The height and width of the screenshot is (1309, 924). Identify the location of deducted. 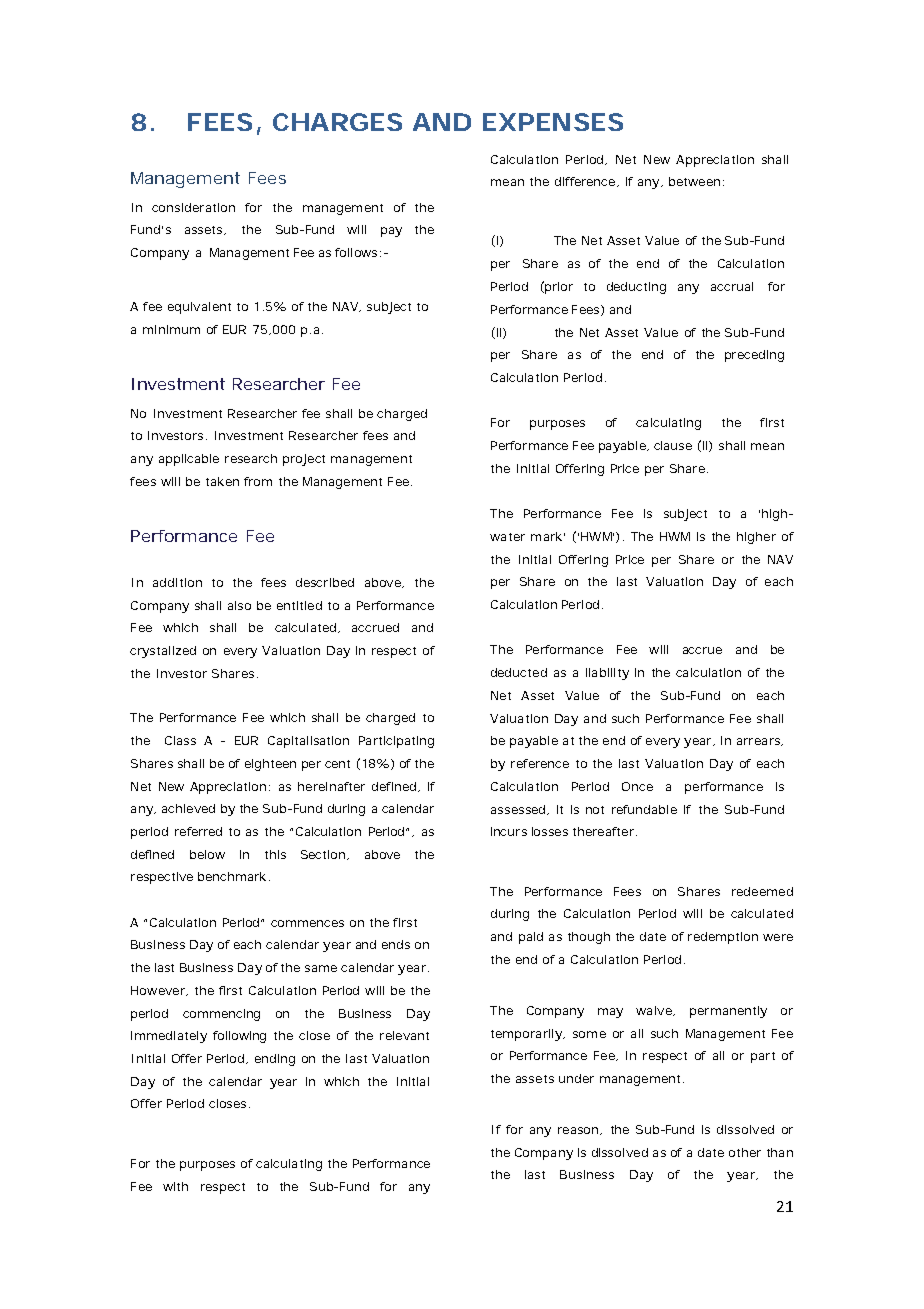
(519, 672).
